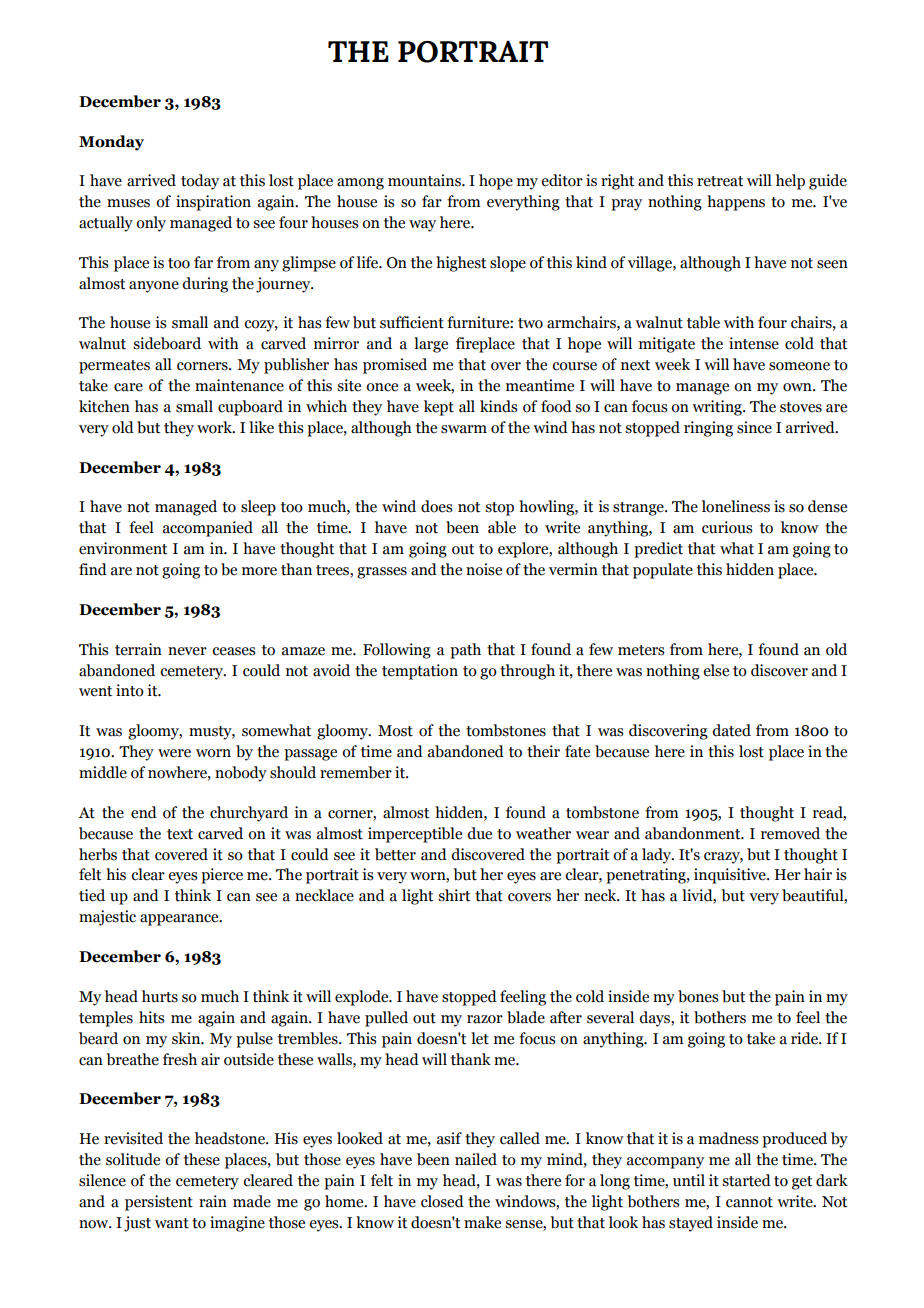 The height and width of the document is (1308, 924). I want to click on closed, so click(442, 1201).
